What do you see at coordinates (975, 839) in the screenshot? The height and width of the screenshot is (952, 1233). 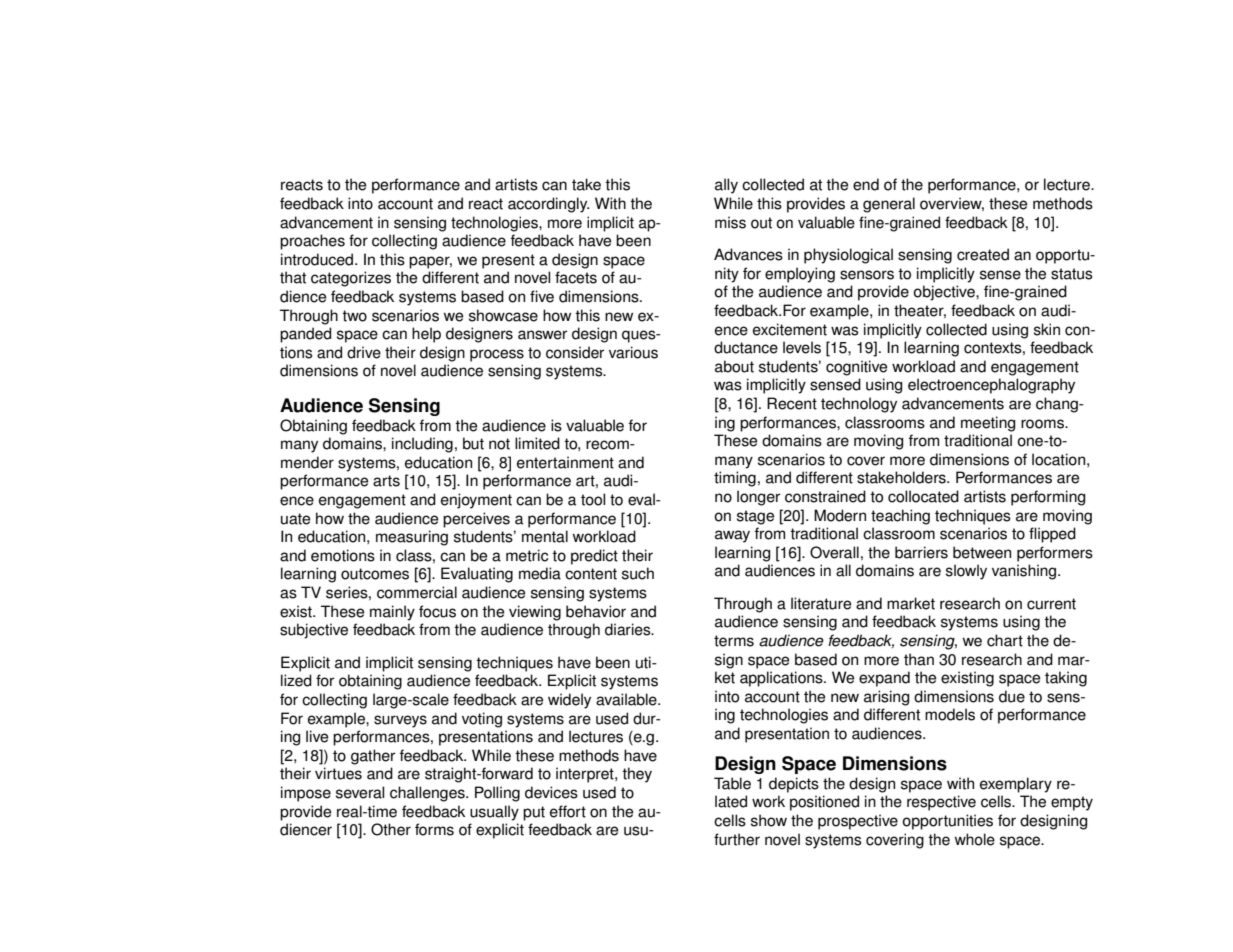 I see `whole` at bounding box center [975, 839].
